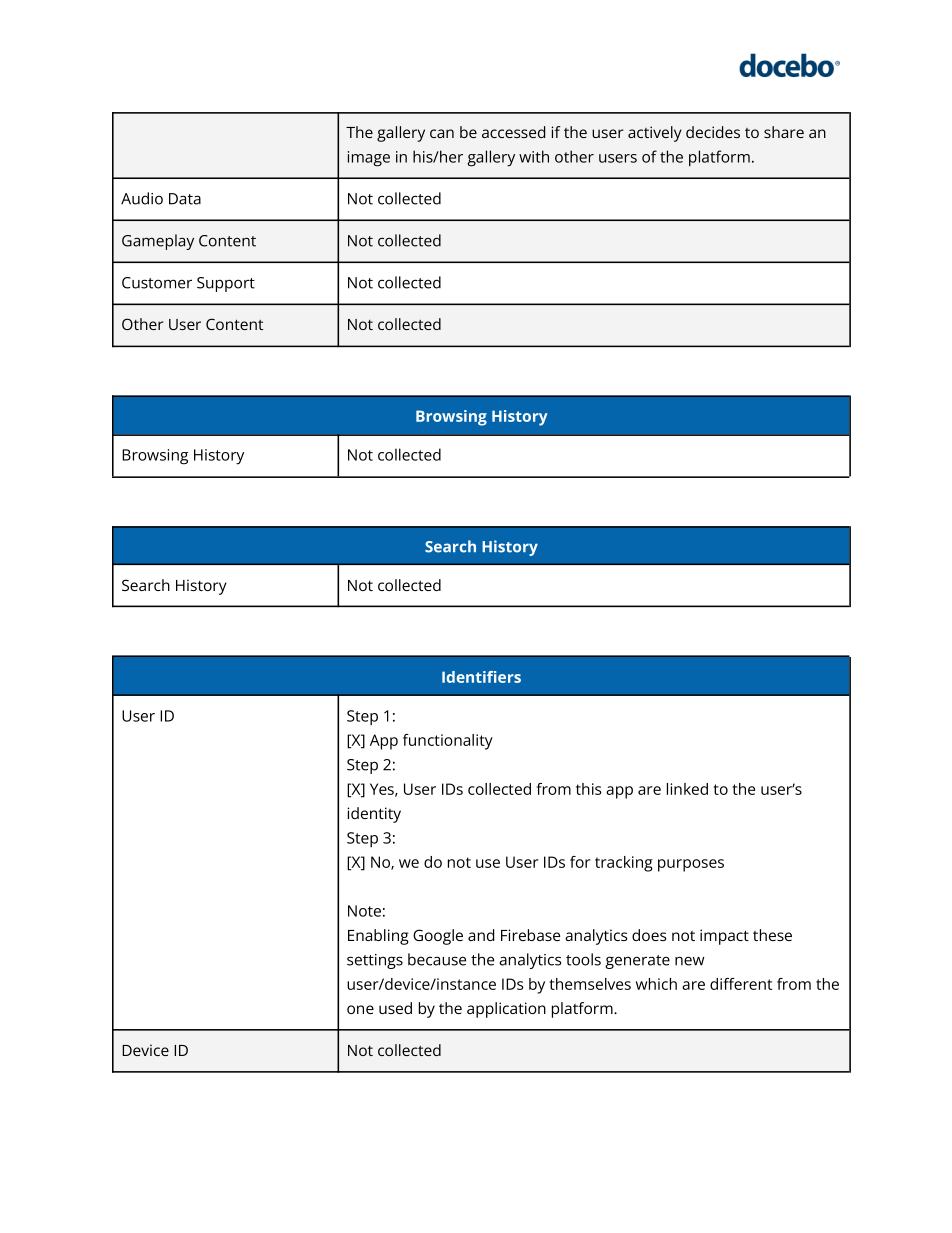 The image size is (952, 1233). Describe the element at coordinates (481, 677) in the document. I see `Identifiers` at that location.
